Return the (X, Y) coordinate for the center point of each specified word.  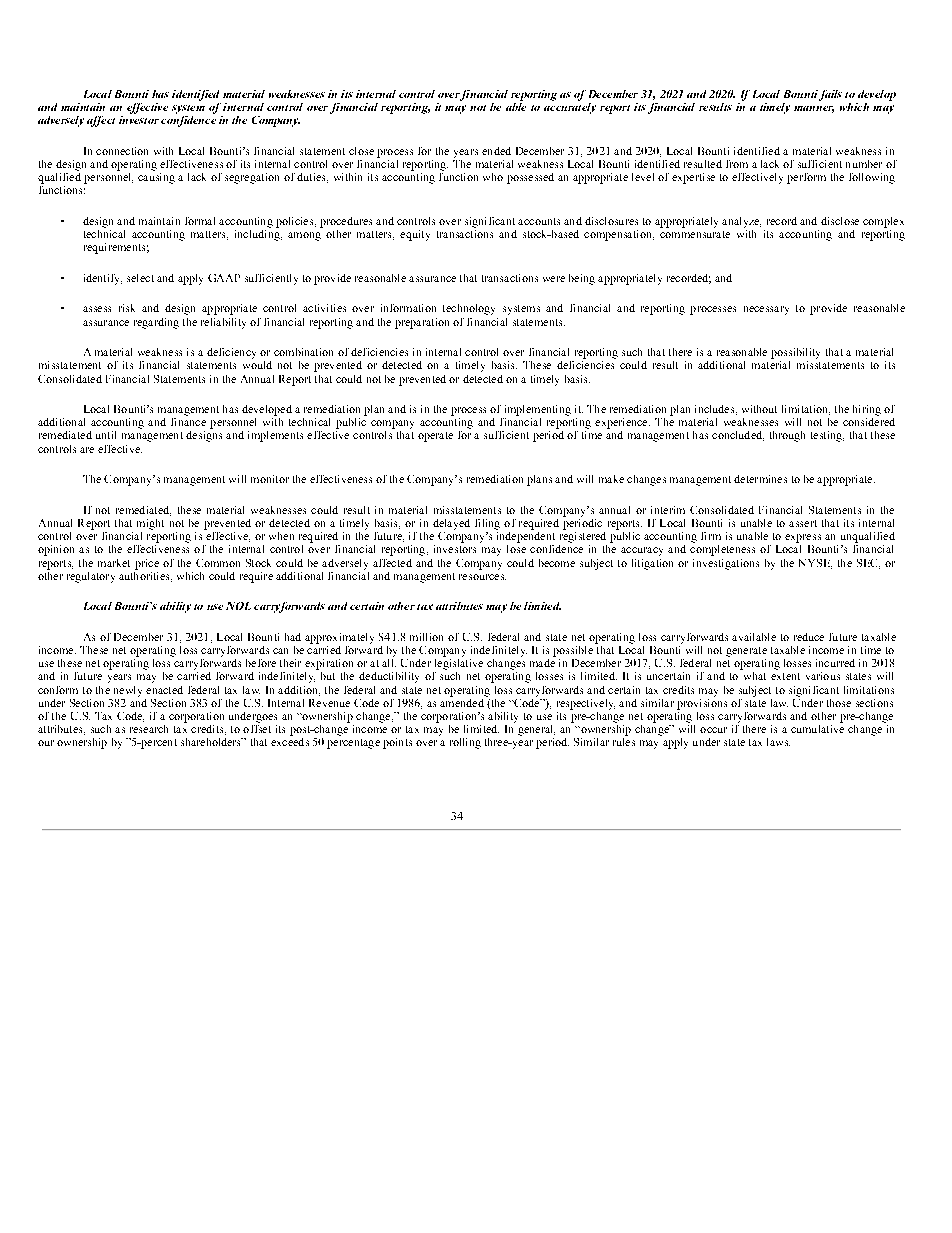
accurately (570, 107)
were (554, 279)
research (149, 729)
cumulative (817, 727)
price (147, 564)
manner (814, 109)
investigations (726, 564)
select (140, 278)
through (787, 436)
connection (122, 151)
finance (188, 420)
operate (435, 437)
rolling (465, 743)
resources (482, 577)
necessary (766, 310)
